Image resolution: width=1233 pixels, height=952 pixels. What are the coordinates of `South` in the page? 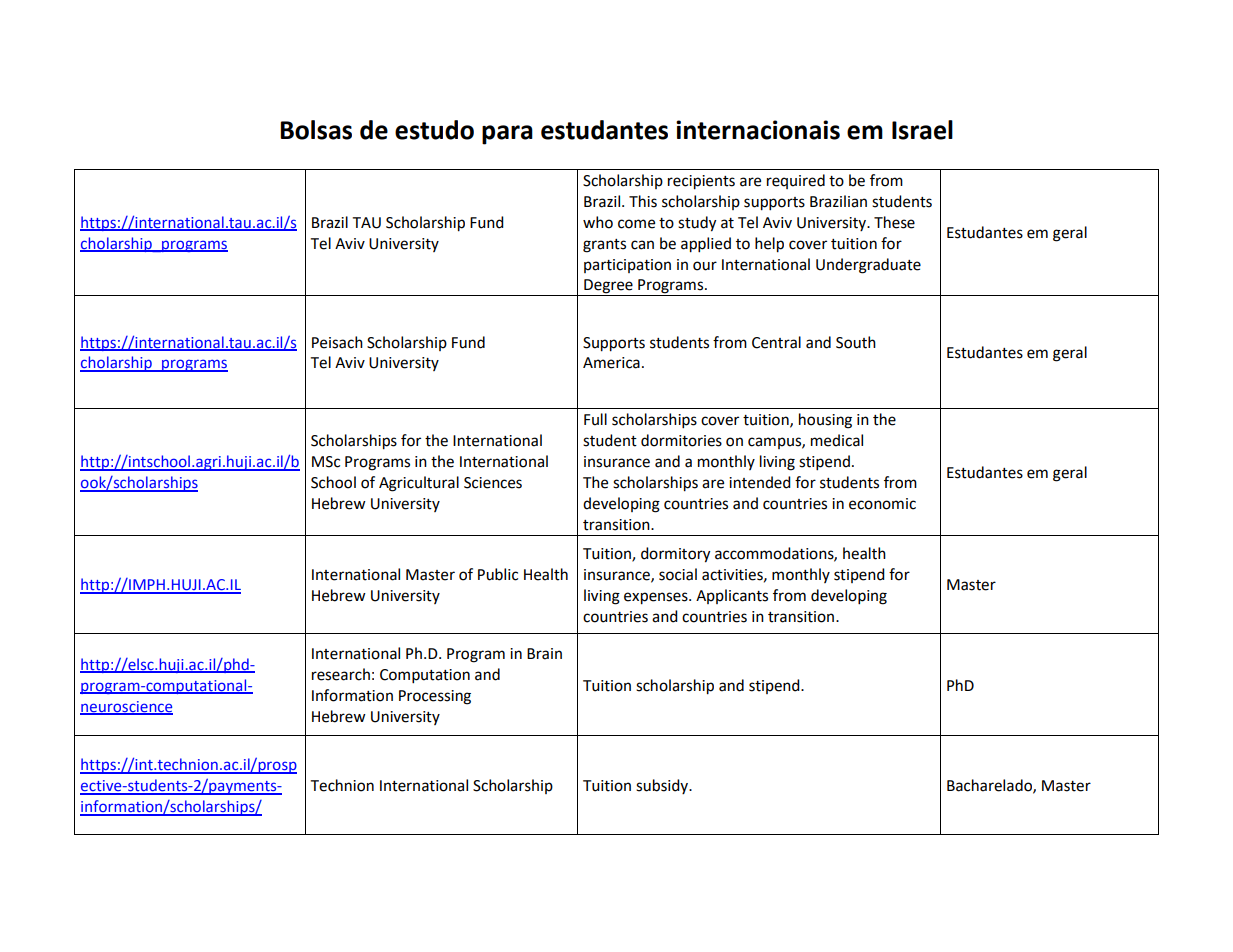 It's located at (856, 342).
